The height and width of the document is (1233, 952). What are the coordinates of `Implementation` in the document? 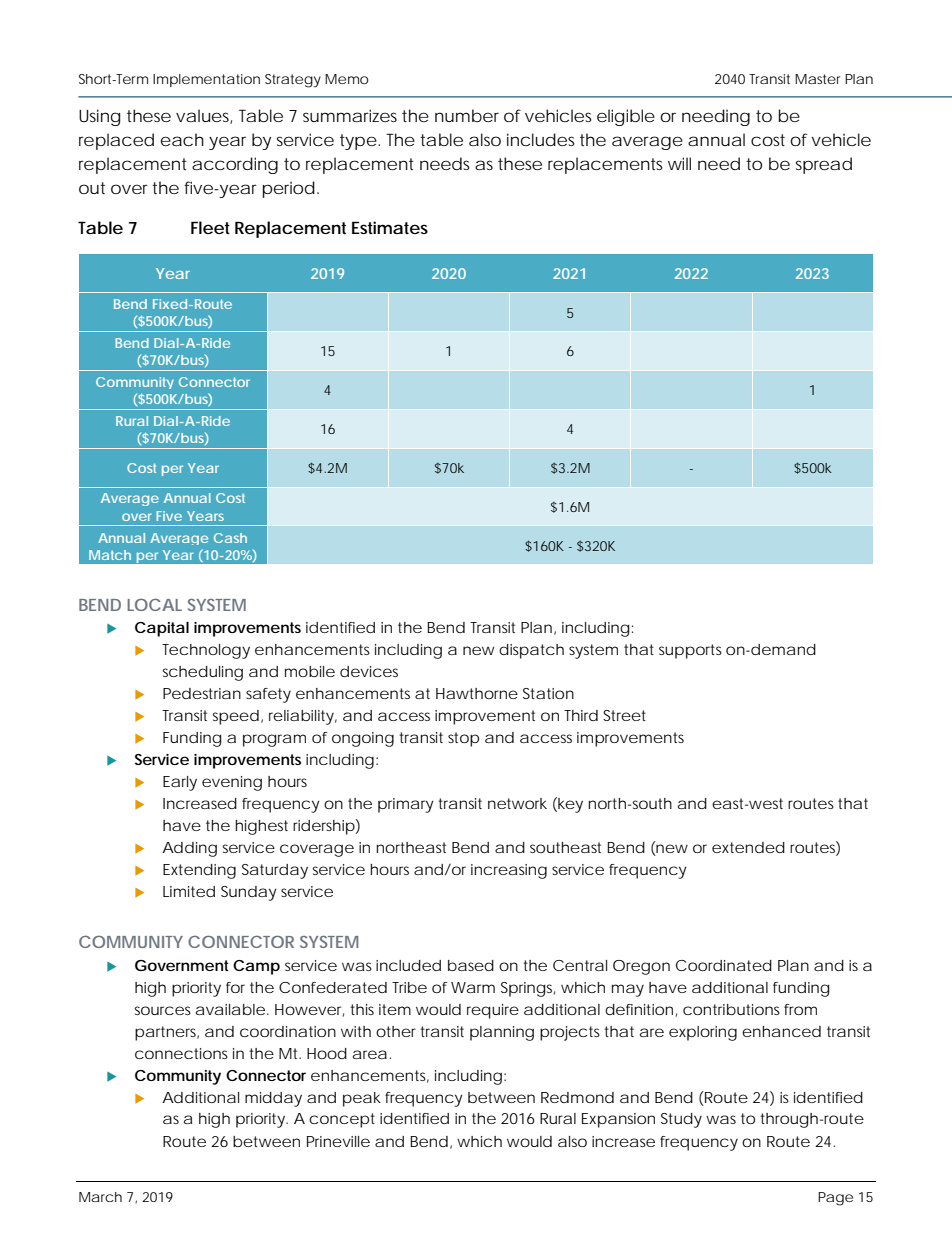 It's located at (206, 80).
